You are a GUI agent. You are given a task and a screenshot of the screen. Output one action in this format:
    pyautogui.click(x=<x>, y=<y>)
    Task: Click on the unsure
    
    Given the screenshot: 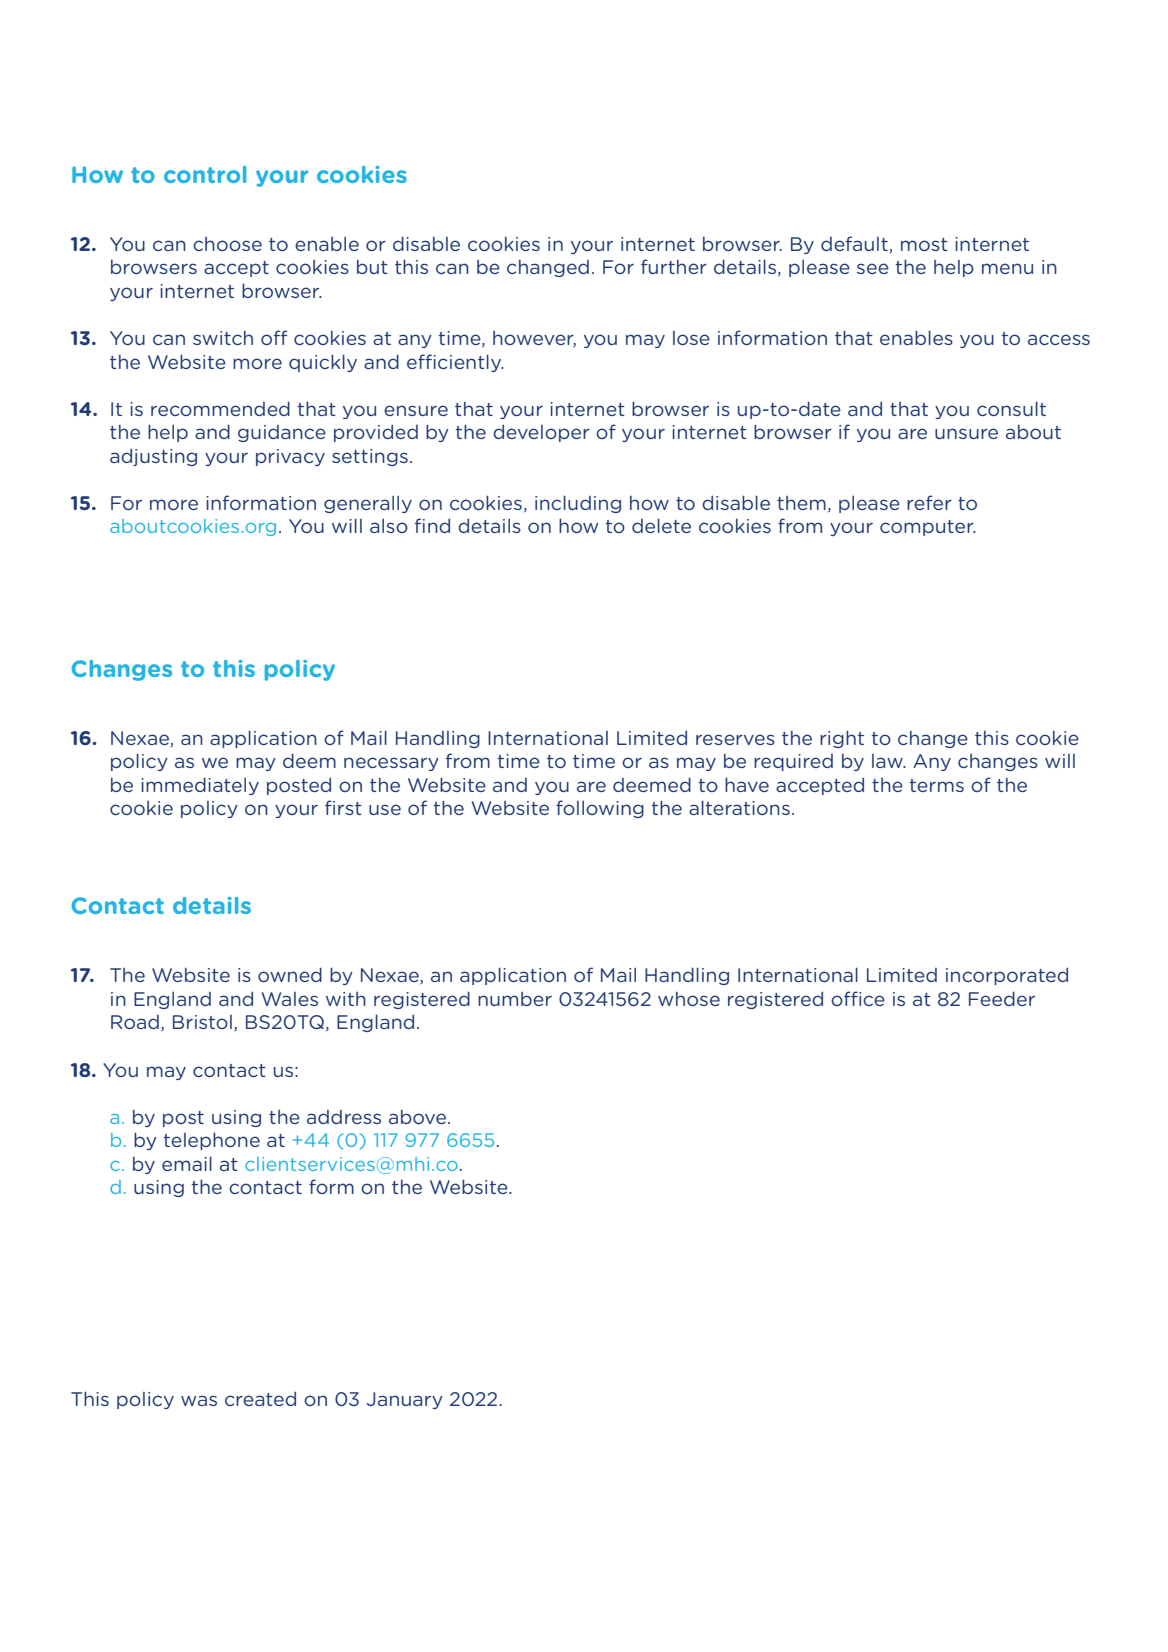 What is the action you would take?
    pyautogui.click(x=966, y=433)
